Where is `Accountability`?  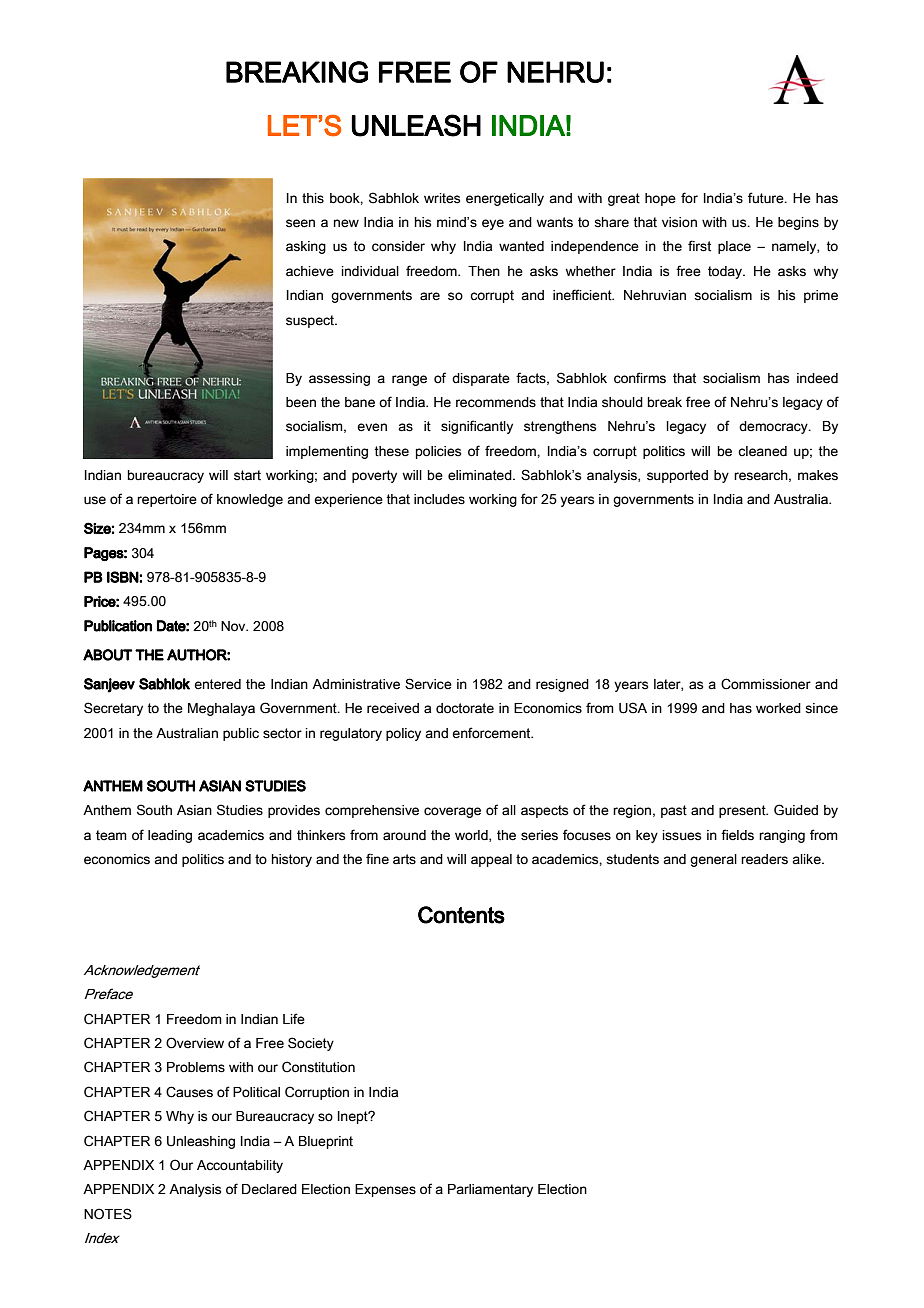
Accountability is located at coordinates (240, 1166).
